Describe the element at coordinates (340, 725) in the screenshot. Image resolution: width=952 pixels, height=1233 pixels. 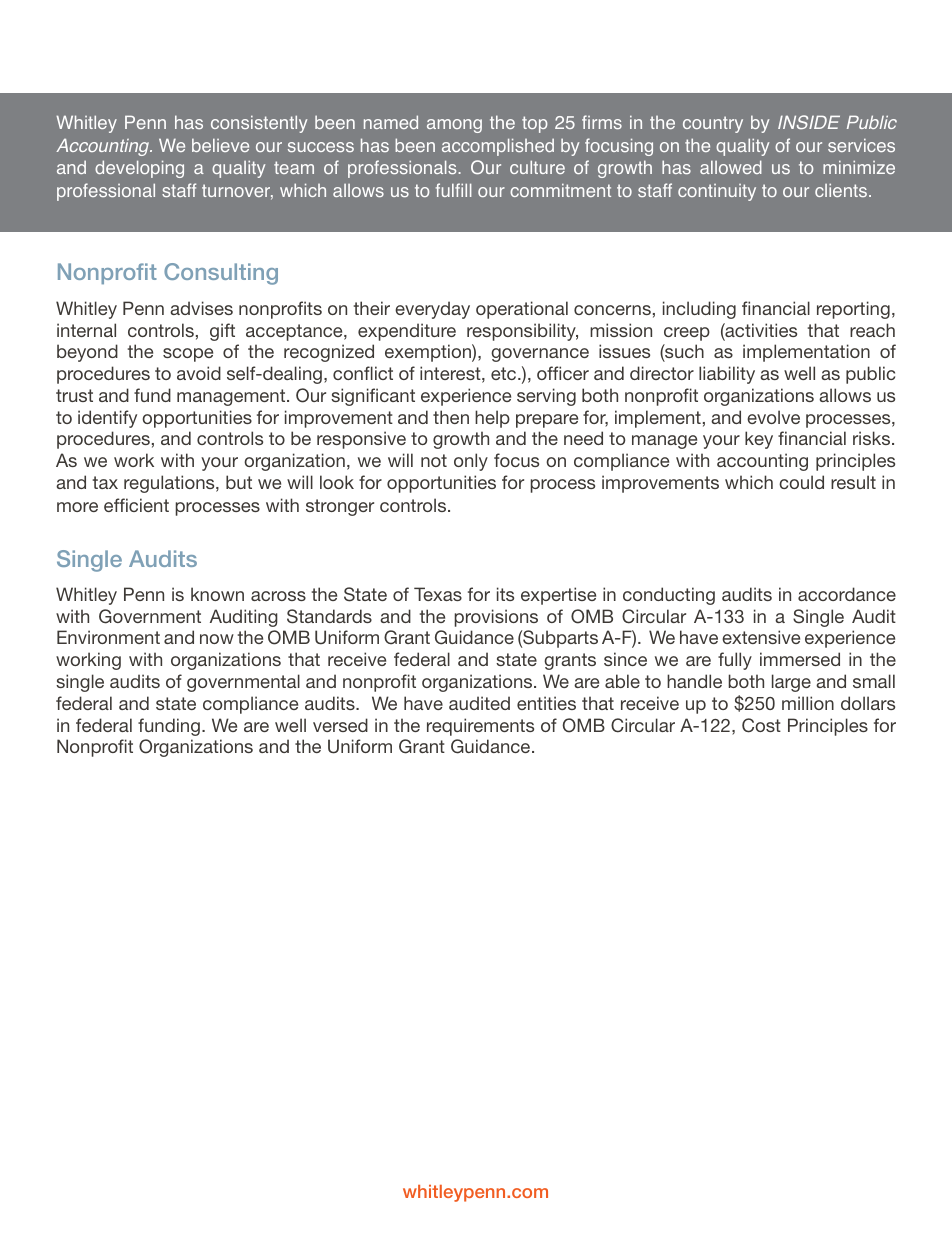
I see `versed` at that location.
